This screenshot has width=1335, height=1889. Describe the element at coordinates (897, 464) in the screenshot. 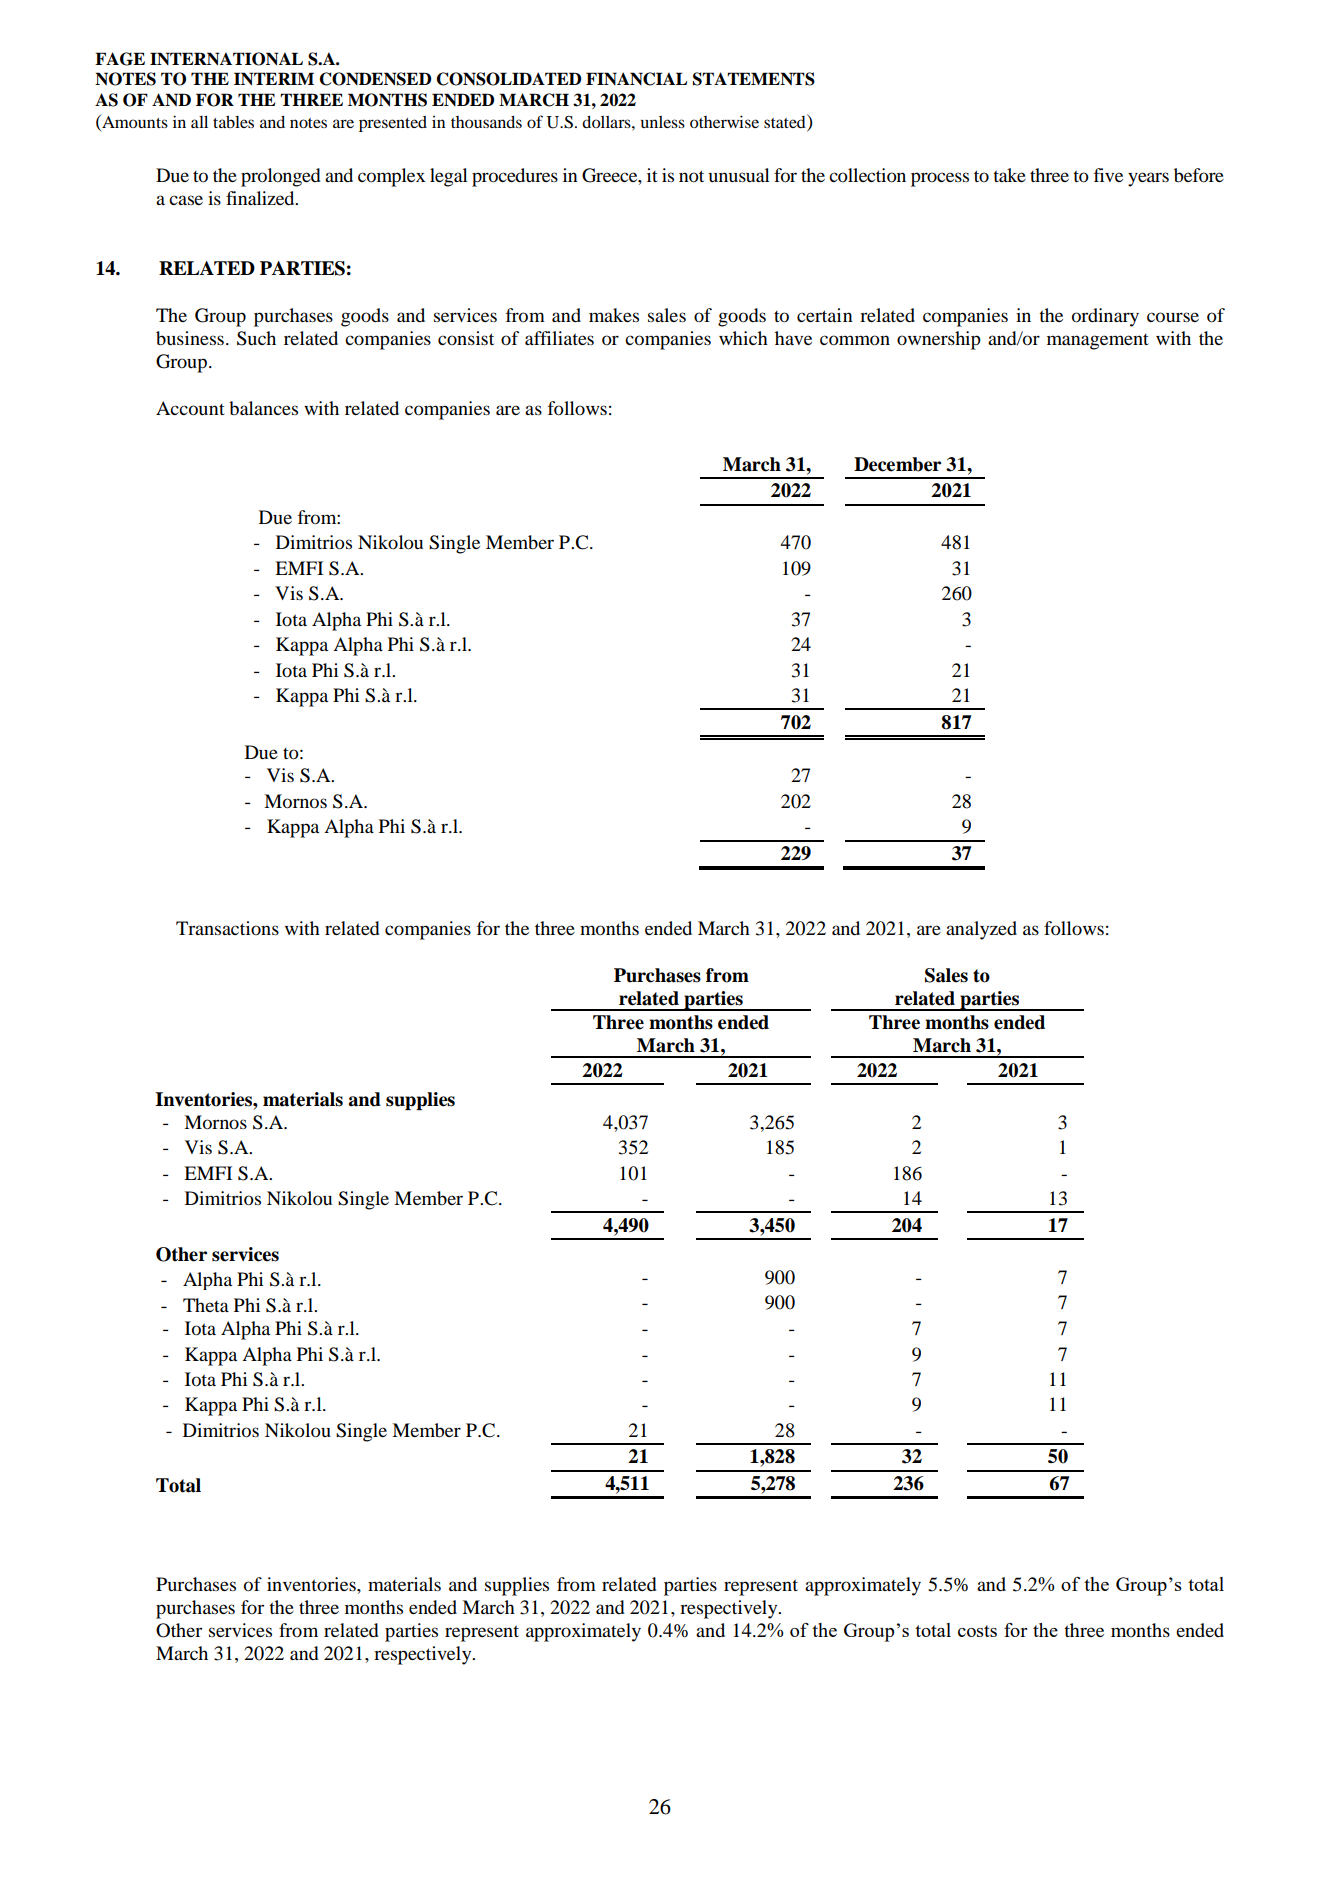

I see `December` at that location.
